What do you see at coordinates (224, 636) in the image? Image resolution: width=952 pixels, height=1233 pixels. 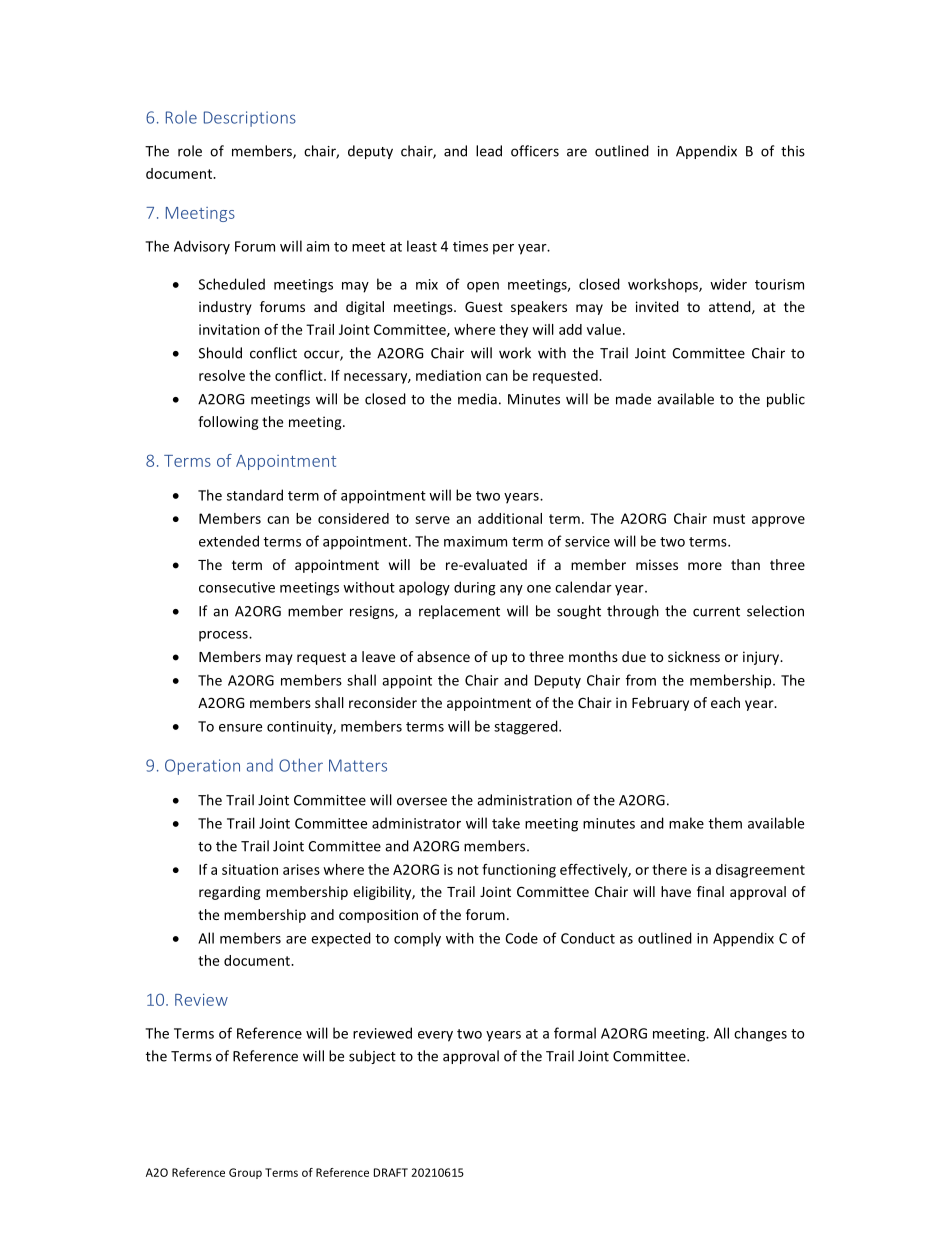 I see `process` at bounding box center [224, 636].
